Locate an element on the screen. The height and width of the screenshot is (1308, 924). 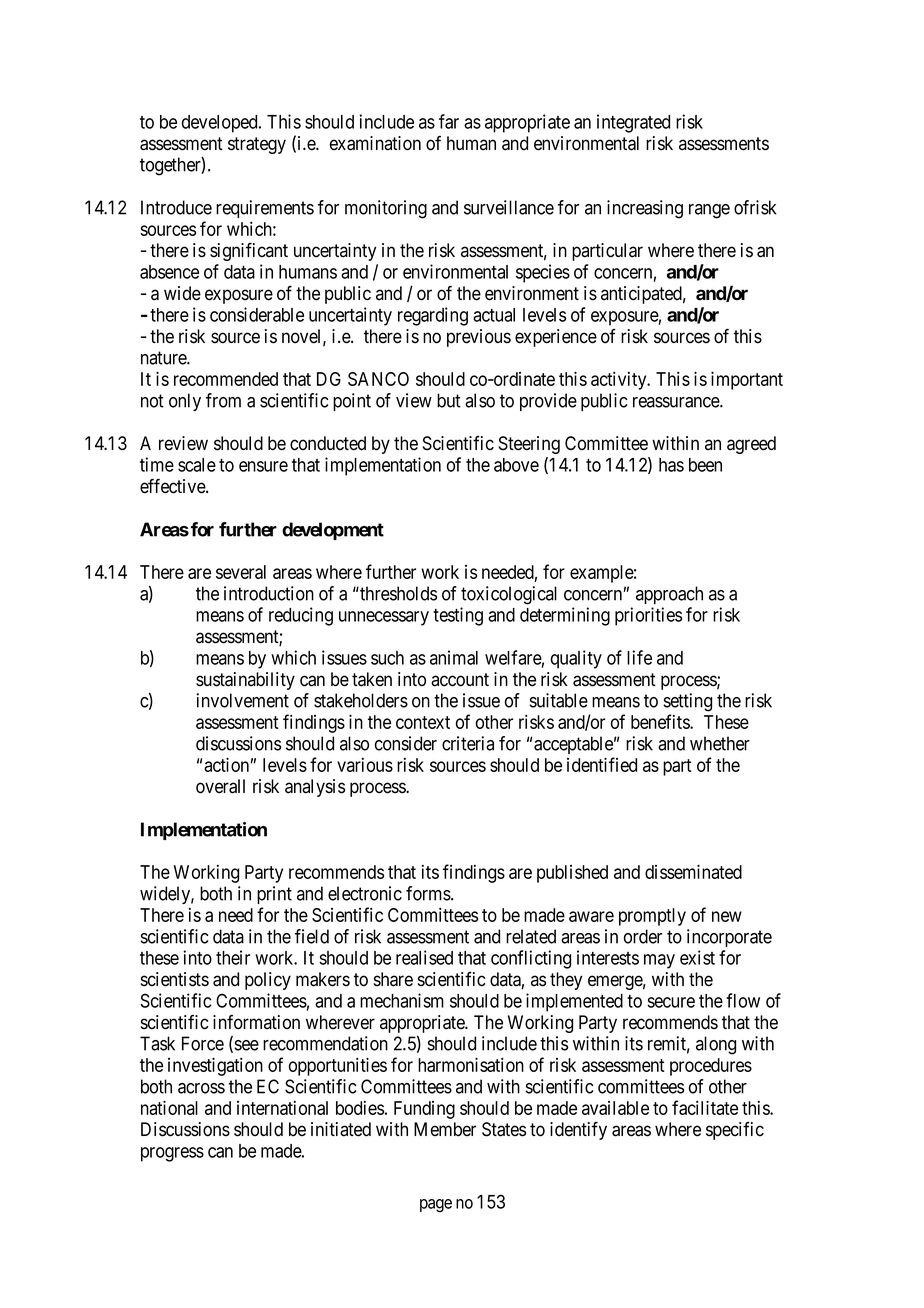
sustainability is located at coordinates (245, 681).
